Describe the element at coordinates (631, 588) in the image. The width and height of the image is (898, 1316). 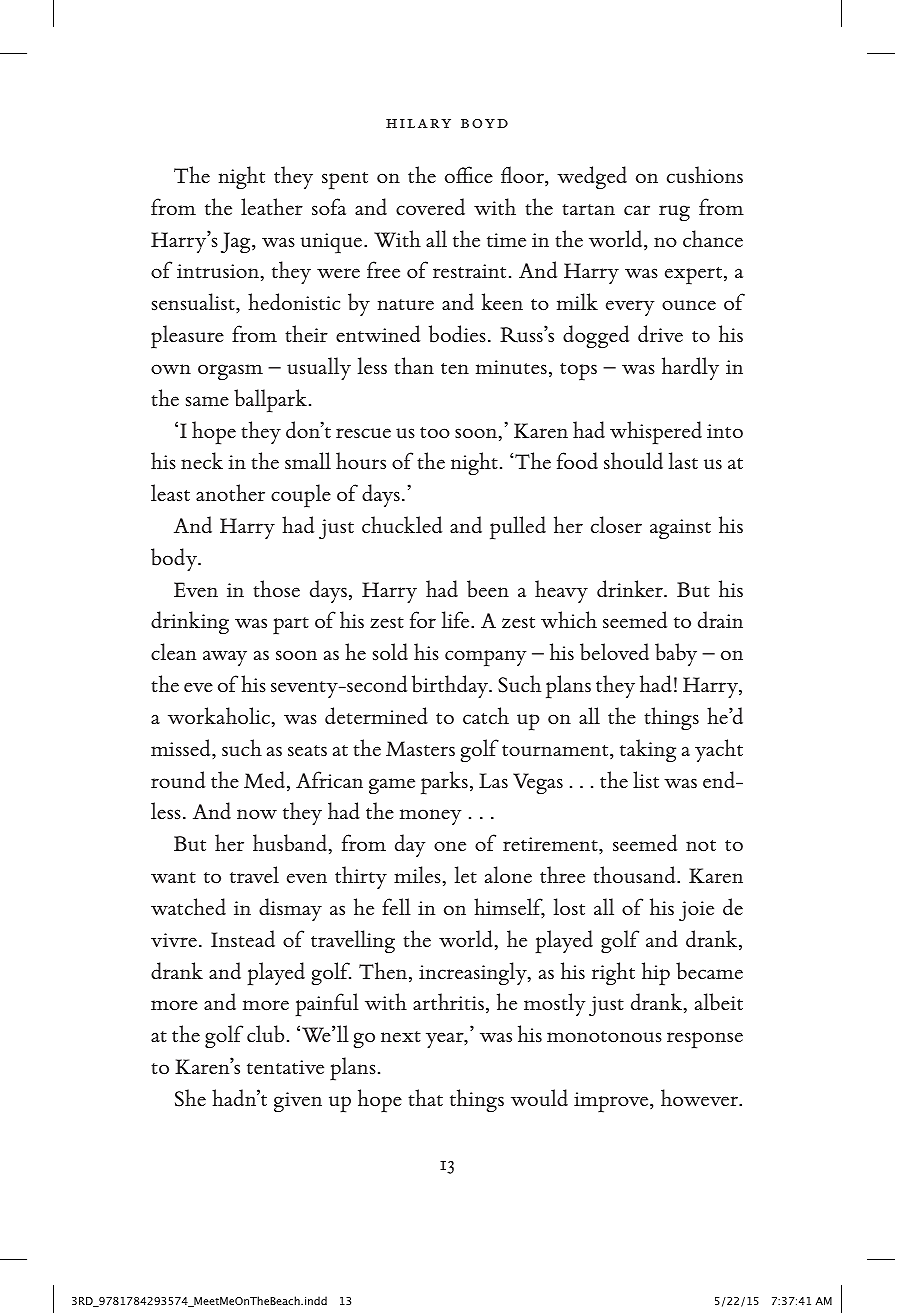
I see `drinker` at that location.
